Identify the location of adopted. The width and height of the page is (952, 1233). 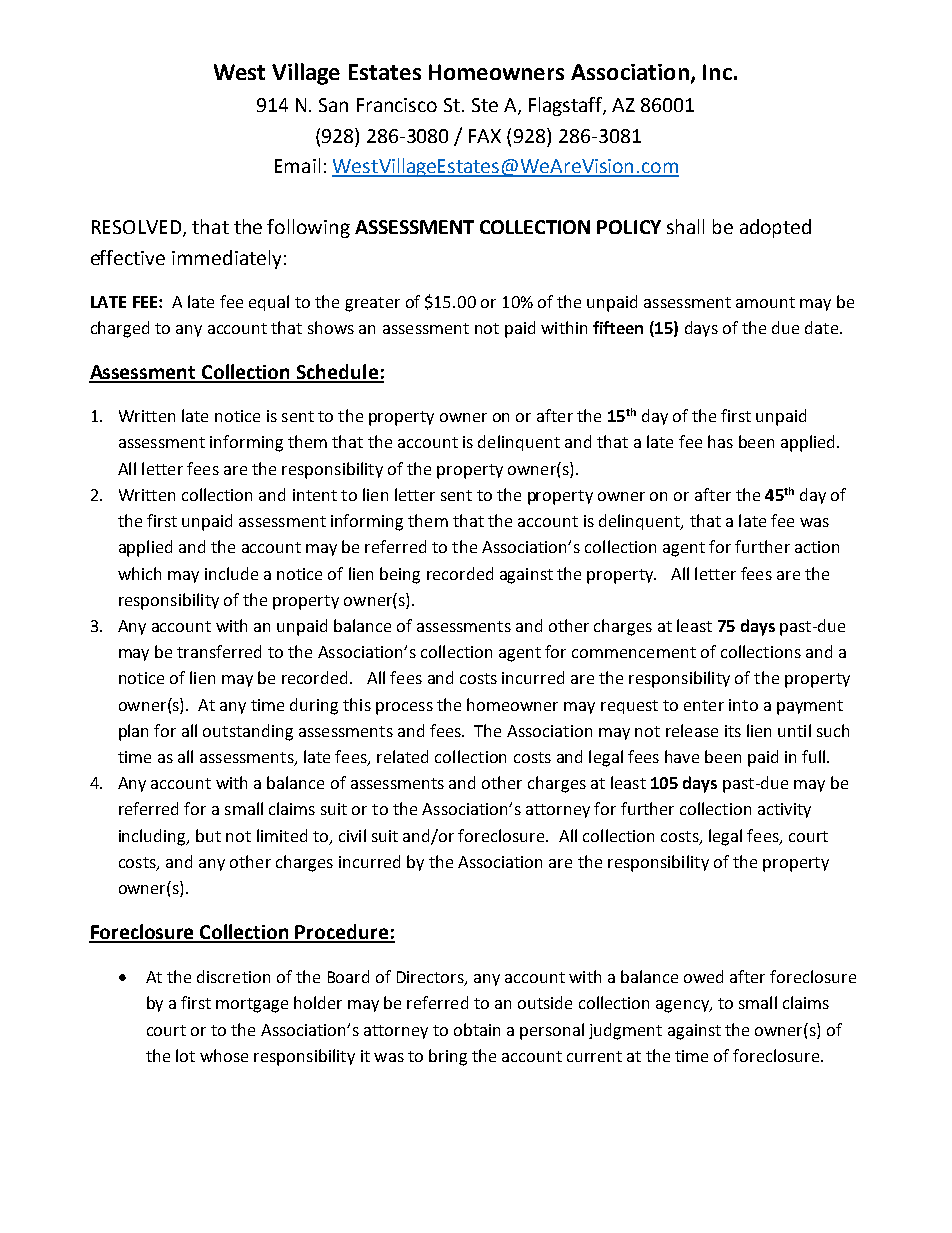
(775, 228).
